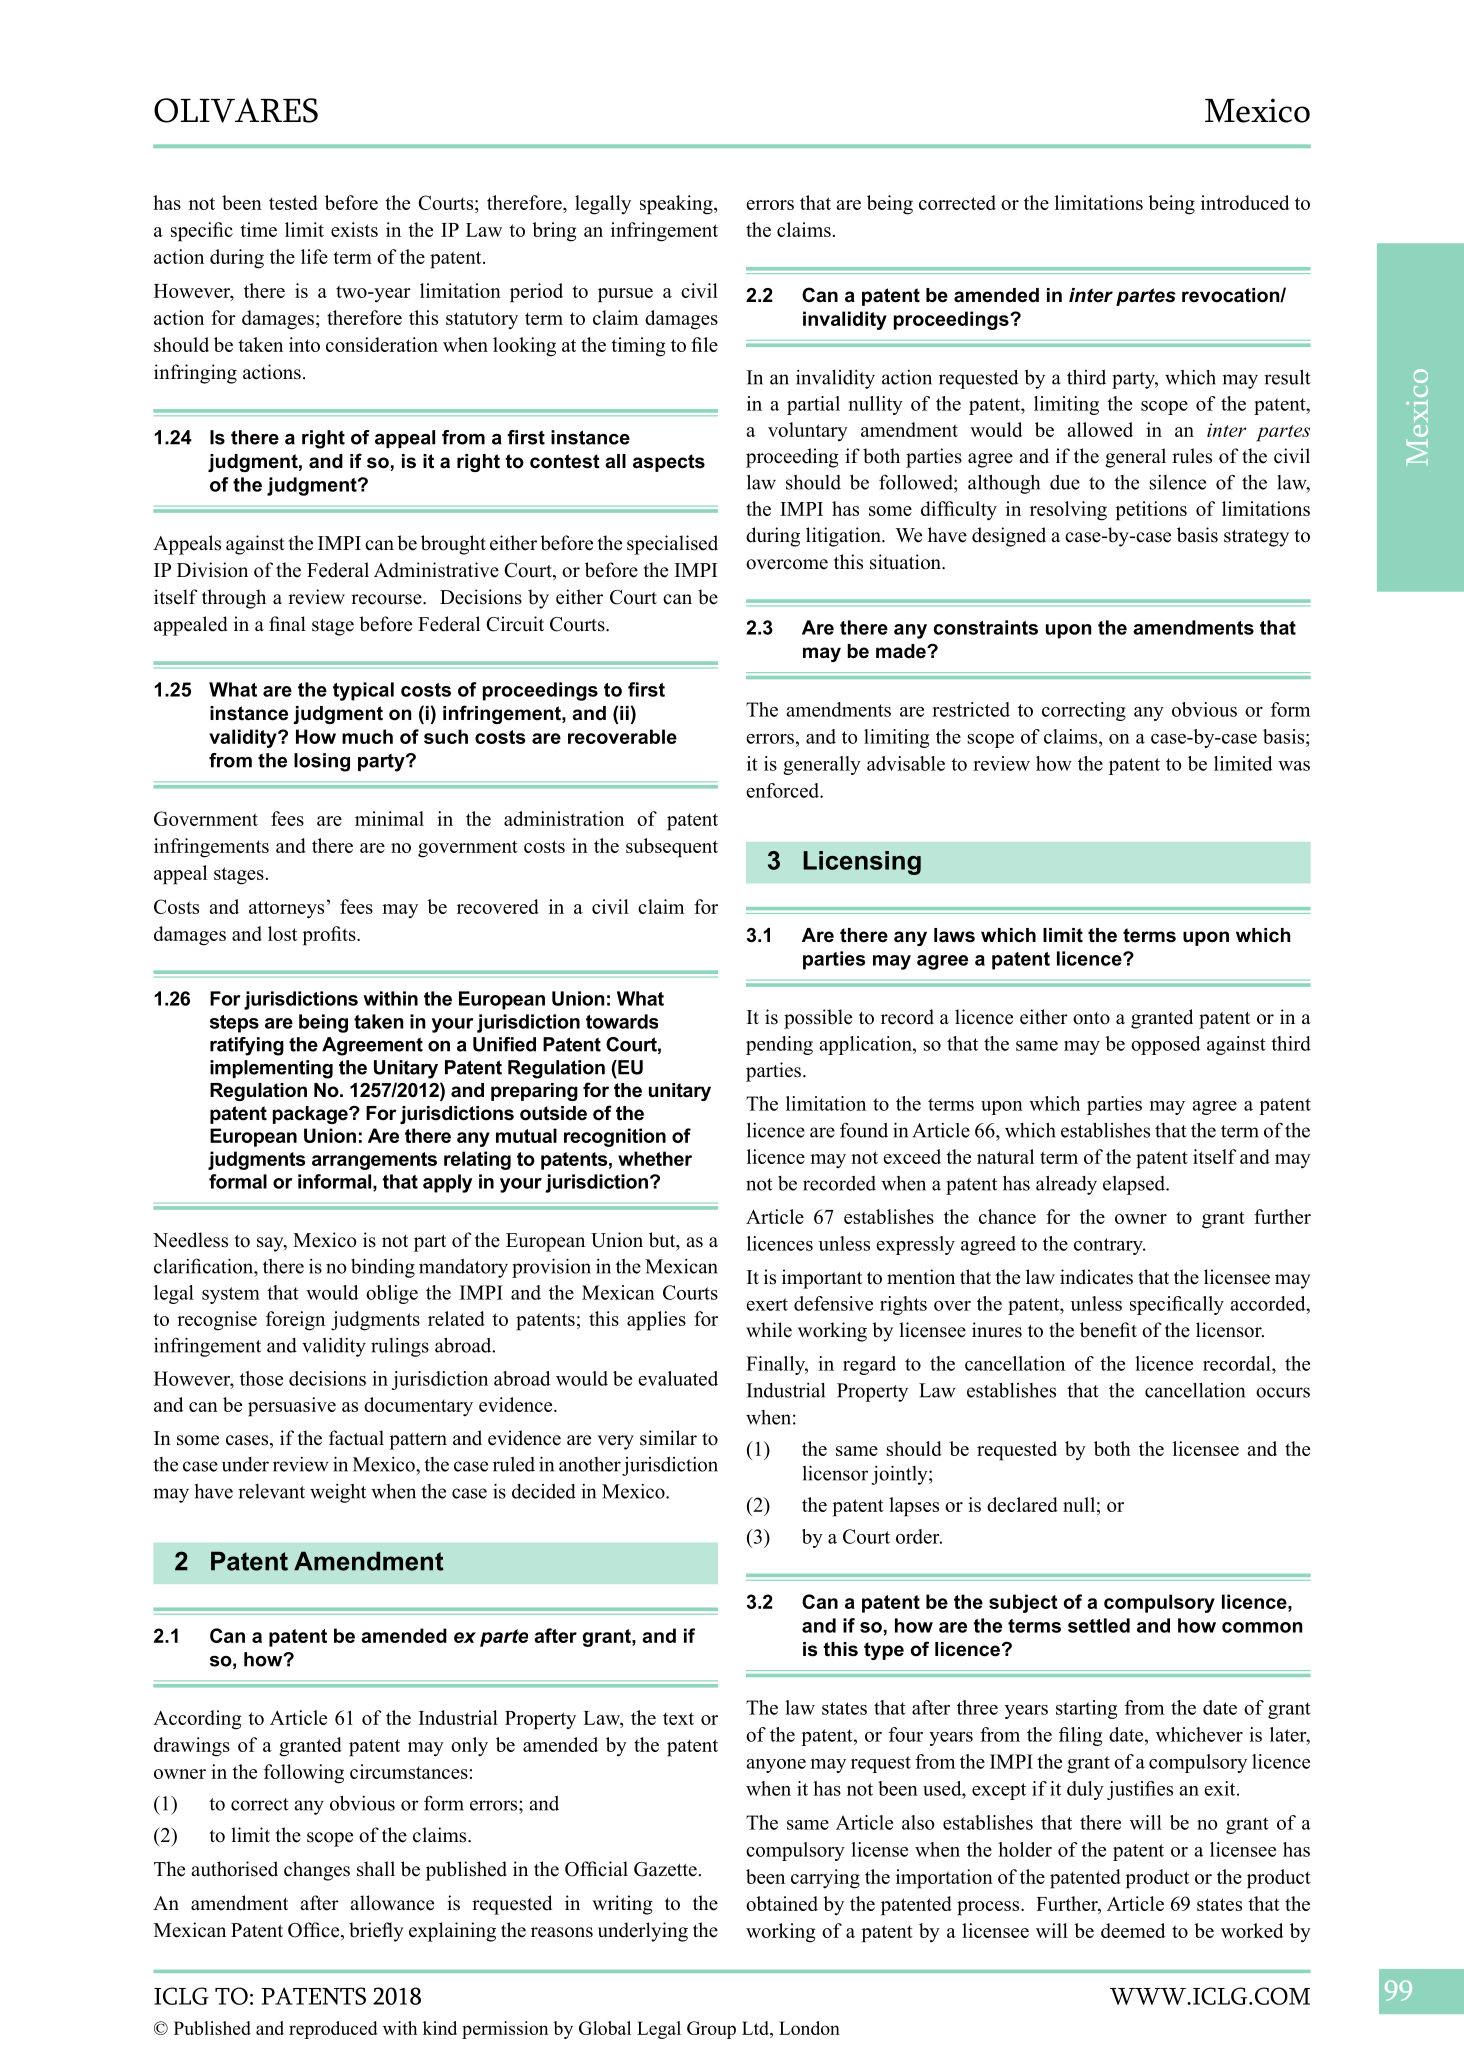 Image resolution: width=1464 pixels, height=2070 pixels. I want to click on speaking, so click(677, 205).
